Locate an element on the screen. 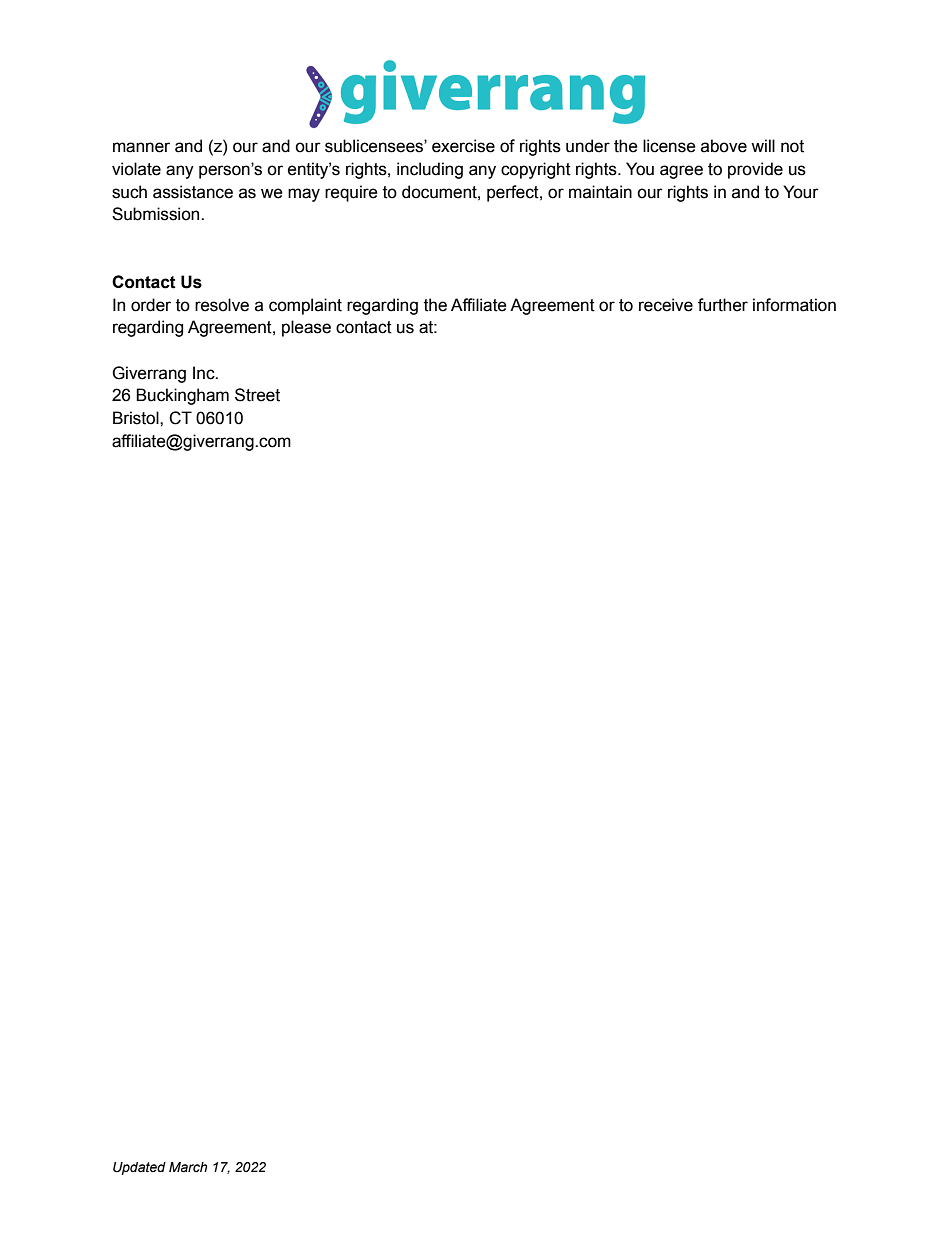  order is located at coordinates (151, 305).
